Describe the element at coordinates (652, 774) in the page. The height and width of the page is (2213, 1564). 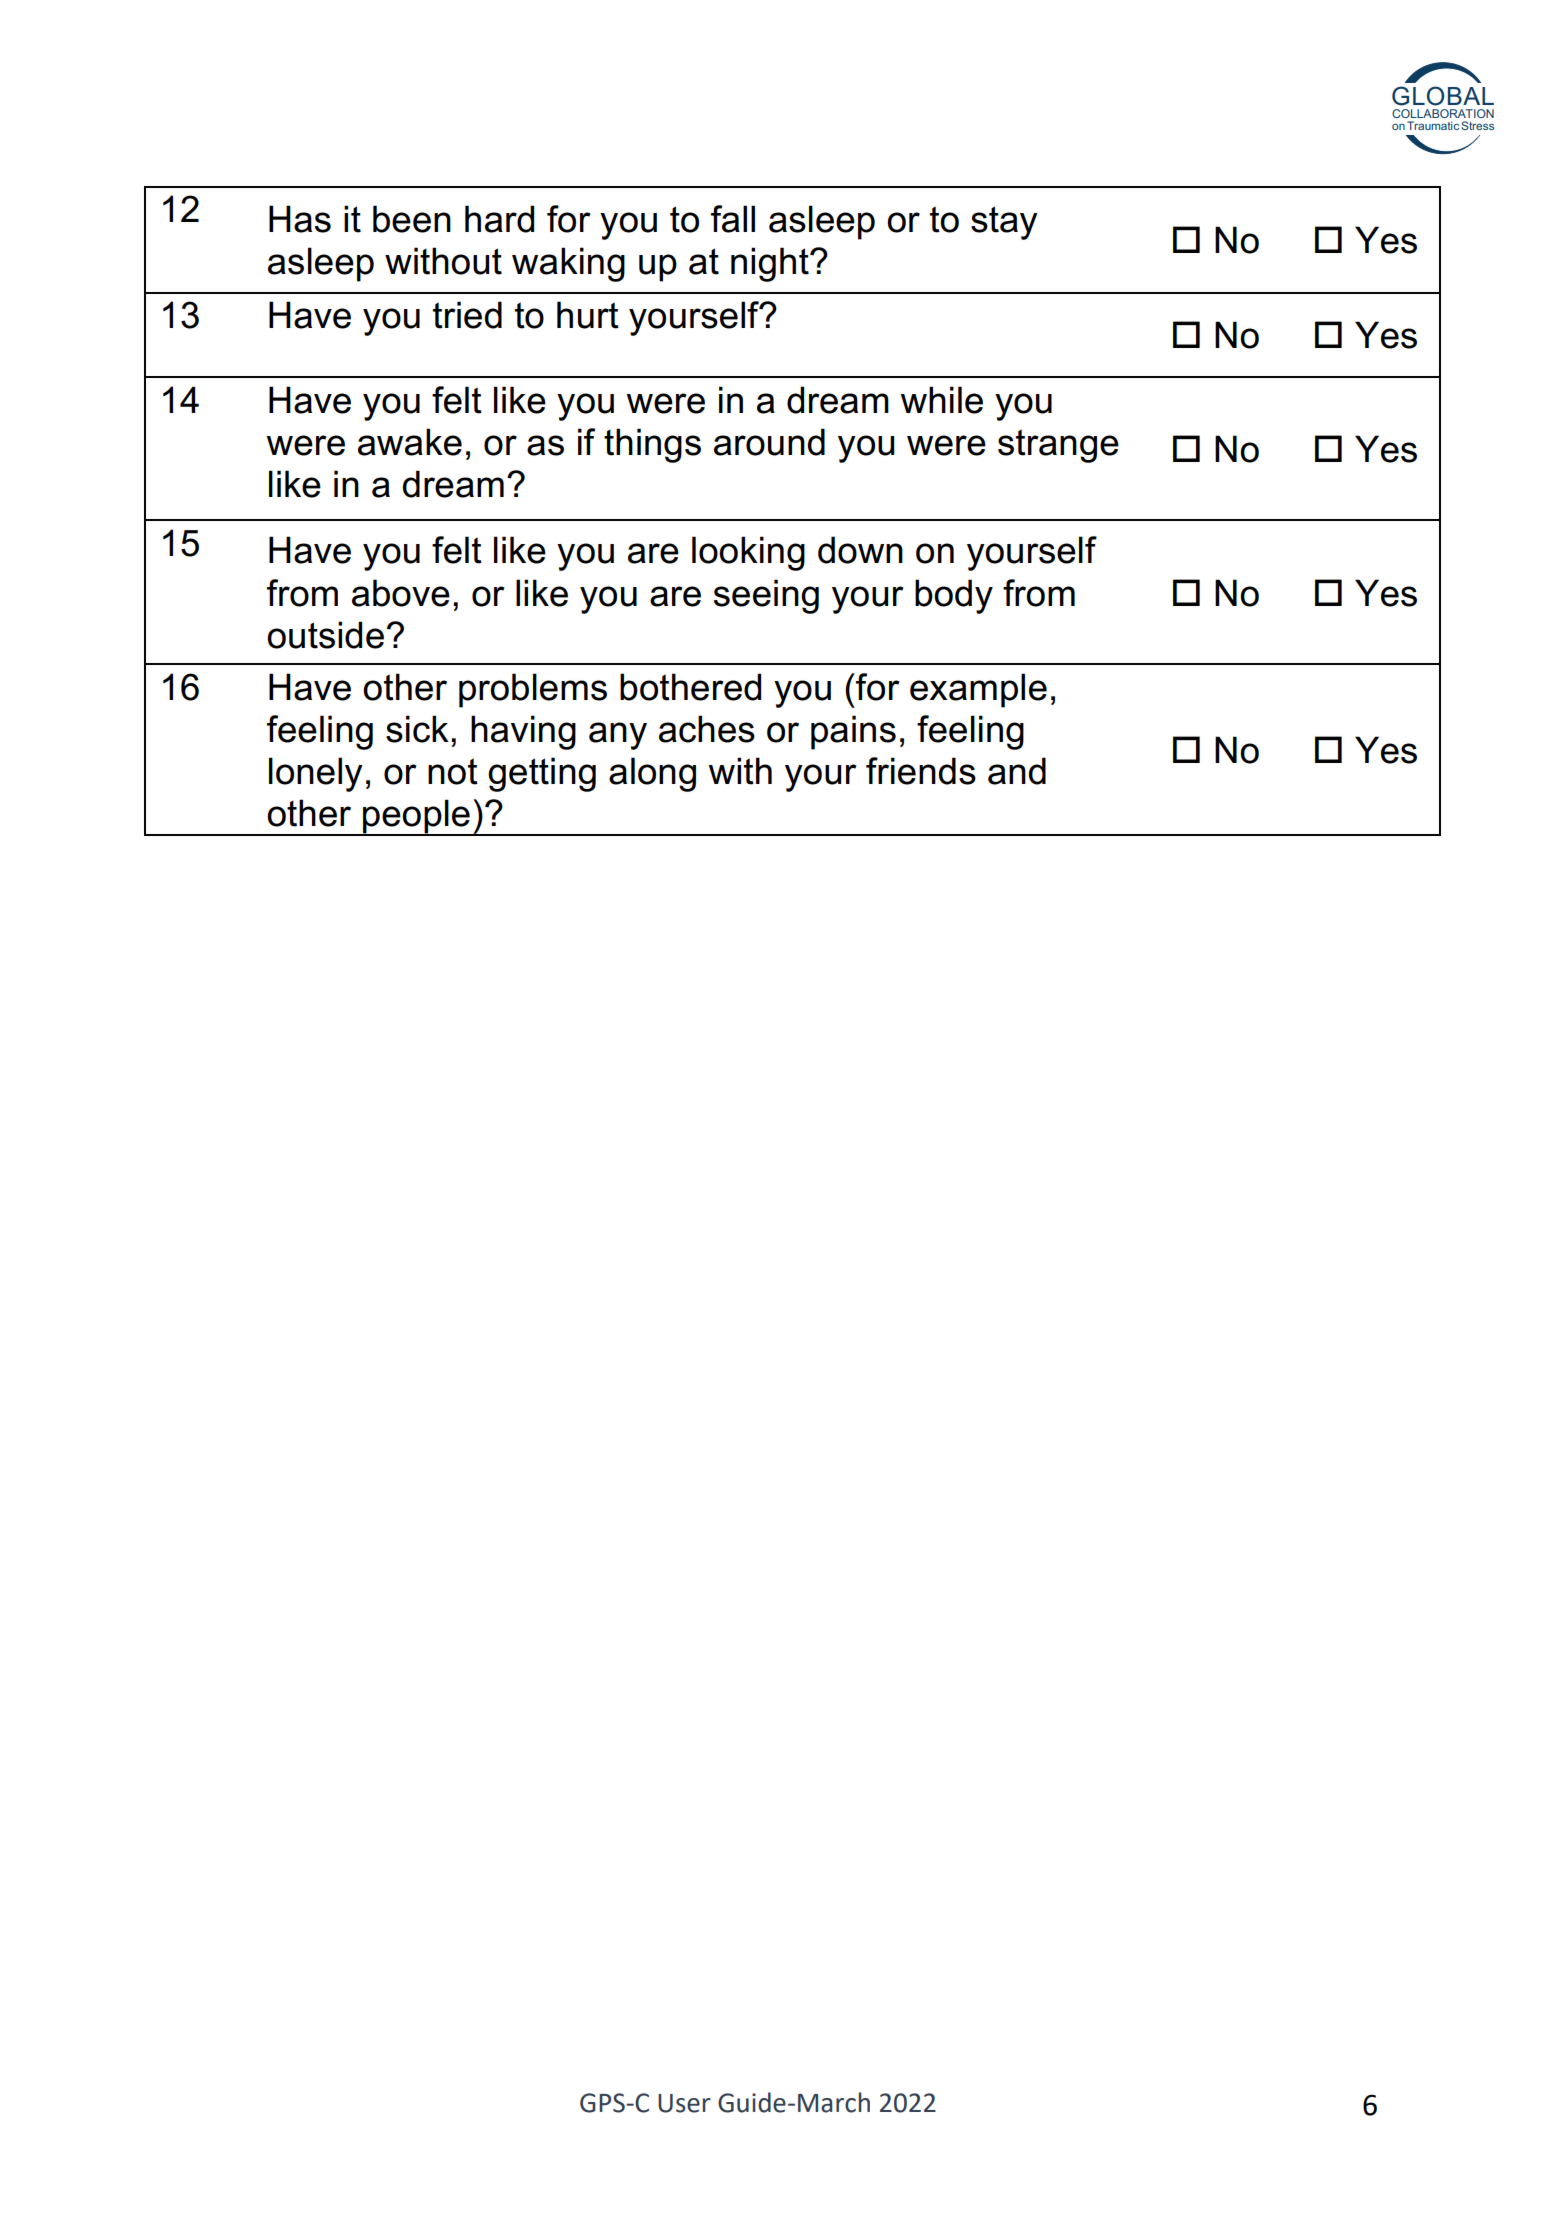
I see `along` at that location.
